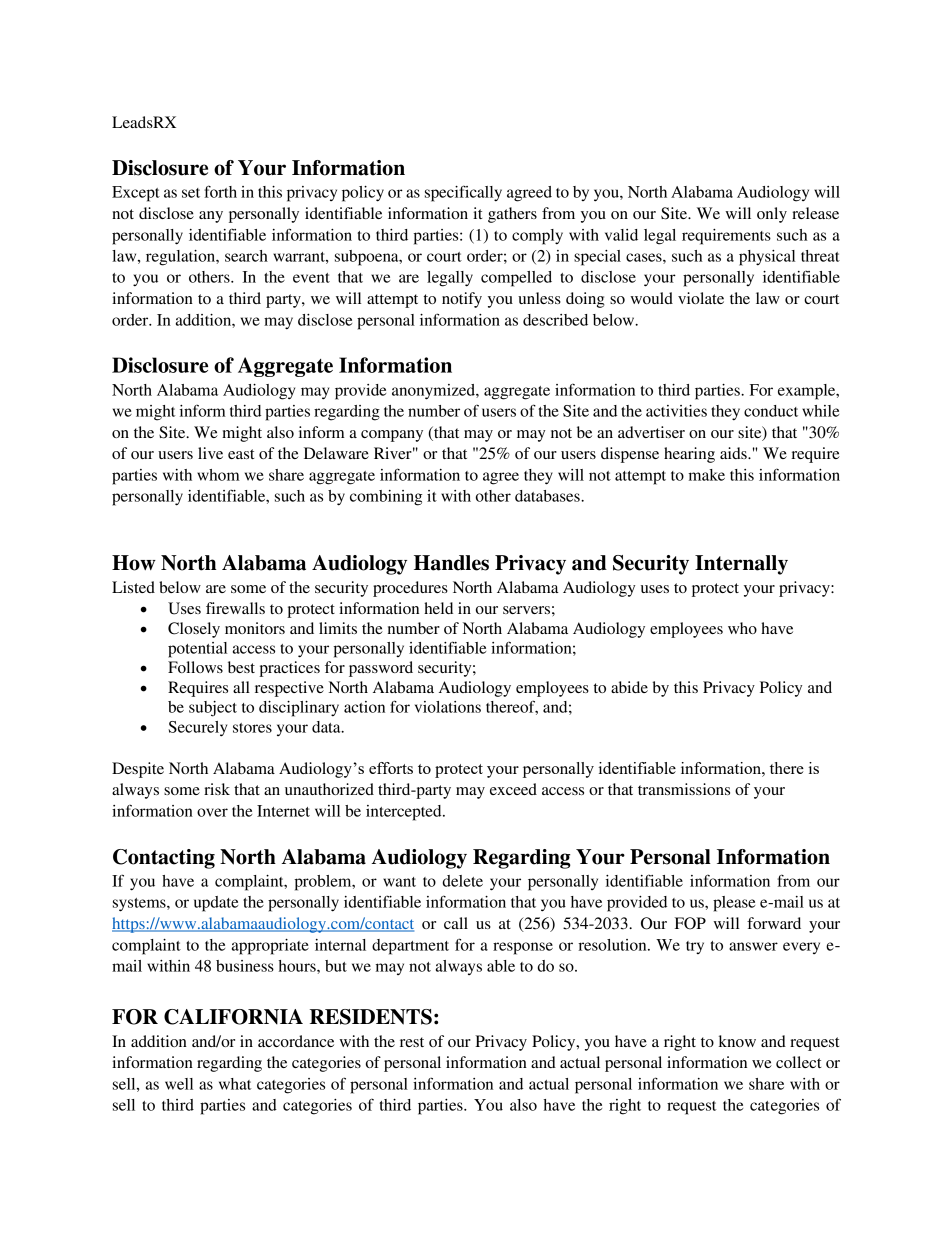  Describe the element at coordinates (386, 498) in the screenshot. I see `combining` at that location.
